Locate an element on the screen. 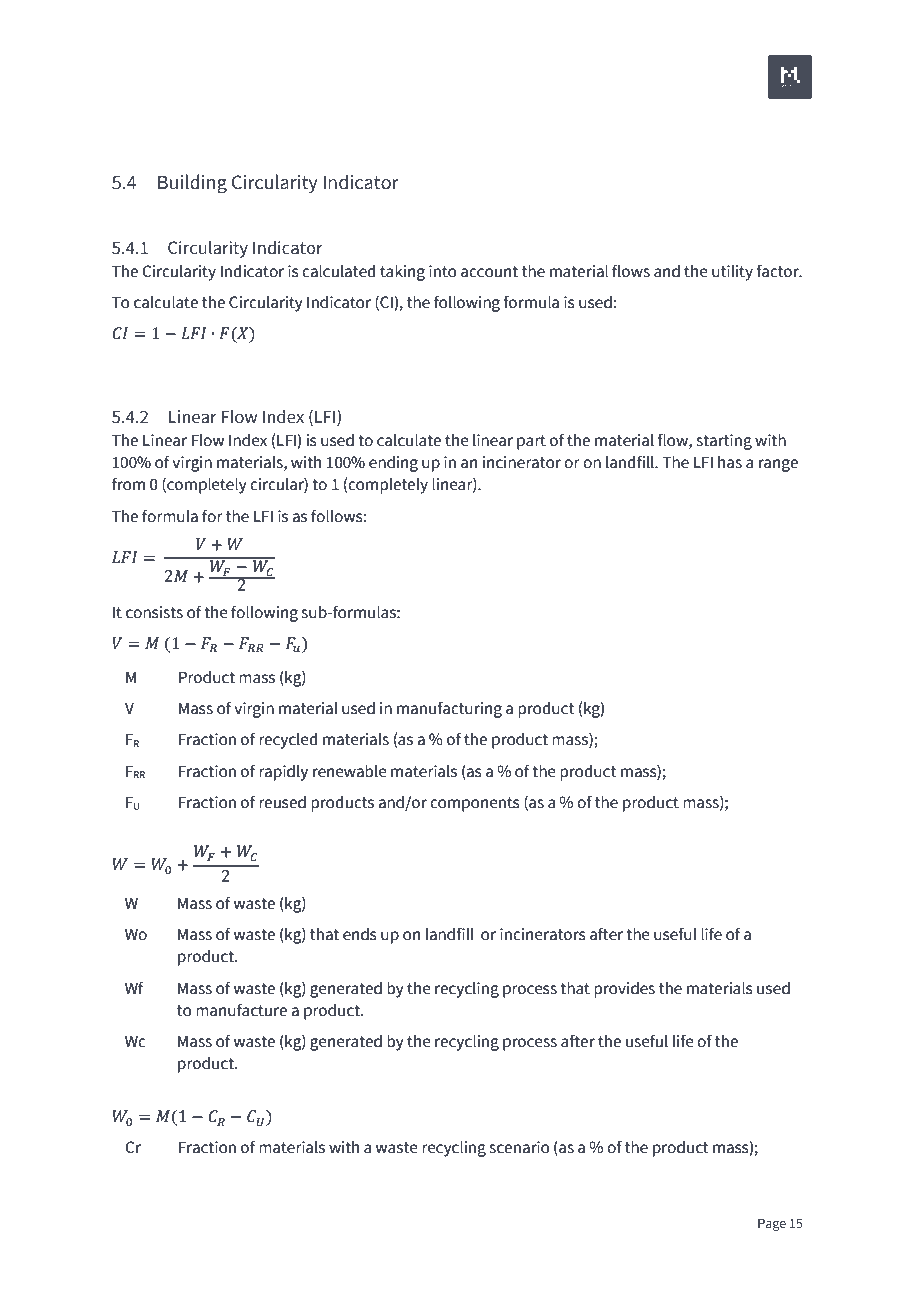  components is located at coordinates (475, 804).
